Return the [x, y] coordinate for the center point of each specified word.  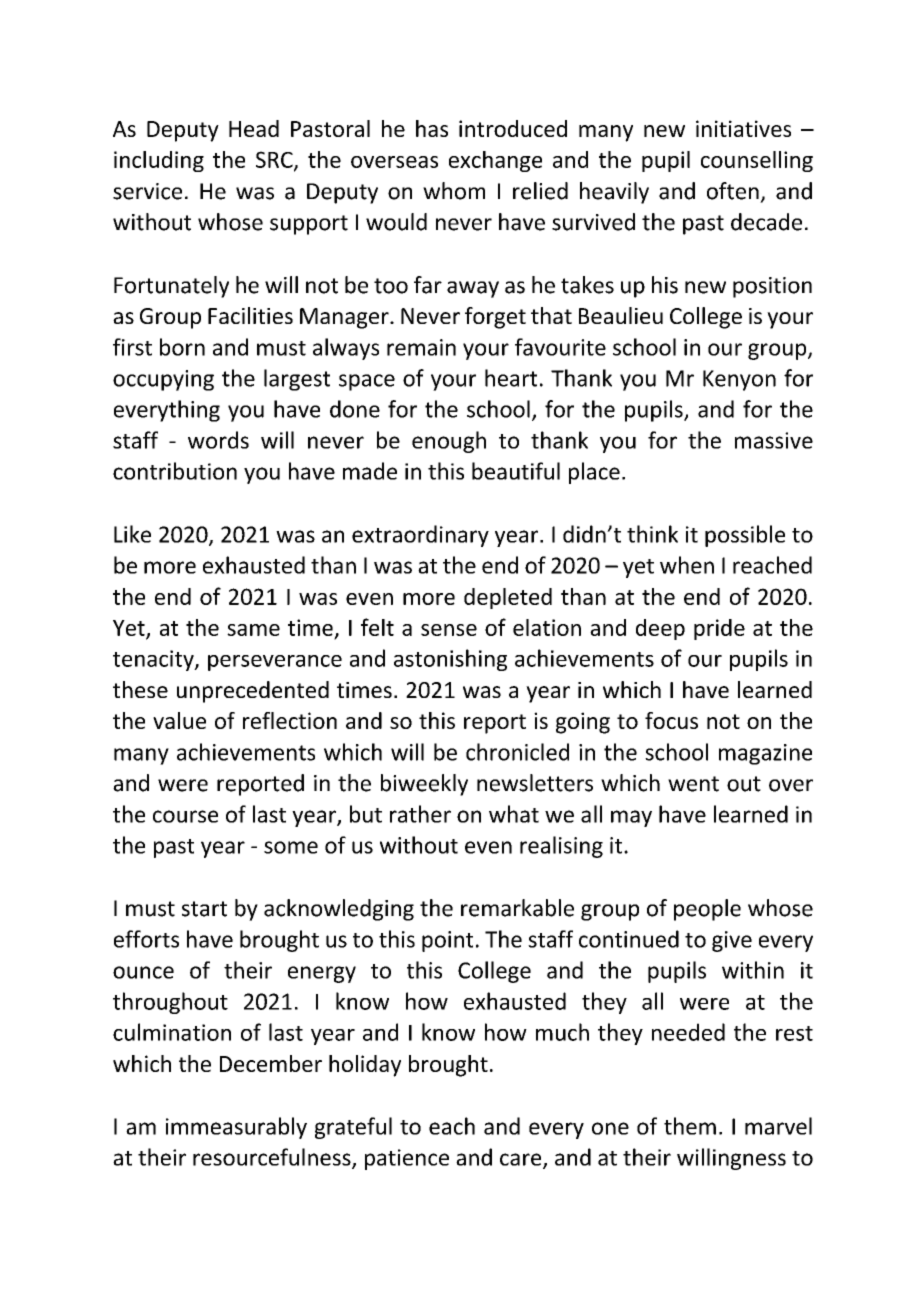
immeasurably [236, 1128]
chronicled [517, 752]
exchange [495, 161]
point [447, 941]
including [159, 161]
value [179, 720]
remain [421, 347]
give [732, 941]
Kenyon [739, 380]
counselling [757, 161]
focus [671, 720]
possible [745, 536]
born [182, 347]
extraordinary [420, 536]
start [204, 909]
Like [132, 534]
